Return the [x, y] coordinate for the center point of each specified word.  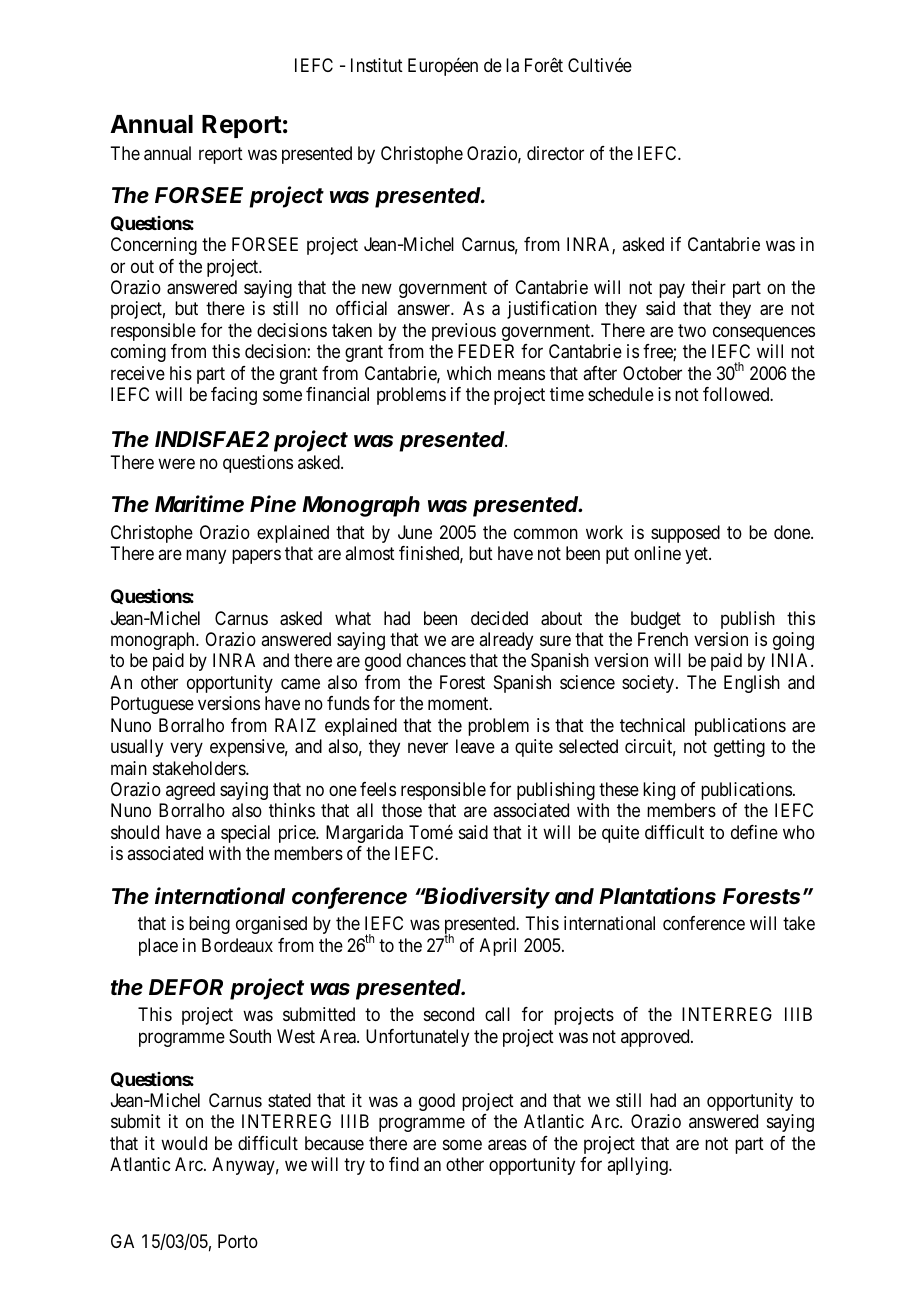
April [498, 947]
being [209, 925]
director [555, 153]
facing [234, 396]
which [469, 373]
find [404, 1164]
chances [436, 660]
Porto [238, 1241]
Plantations [657, 896]
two [692, 330]
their [708, 287]
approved [656, 1038]
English [752, 684]
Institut [377, 65]
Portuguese [152, 705]
